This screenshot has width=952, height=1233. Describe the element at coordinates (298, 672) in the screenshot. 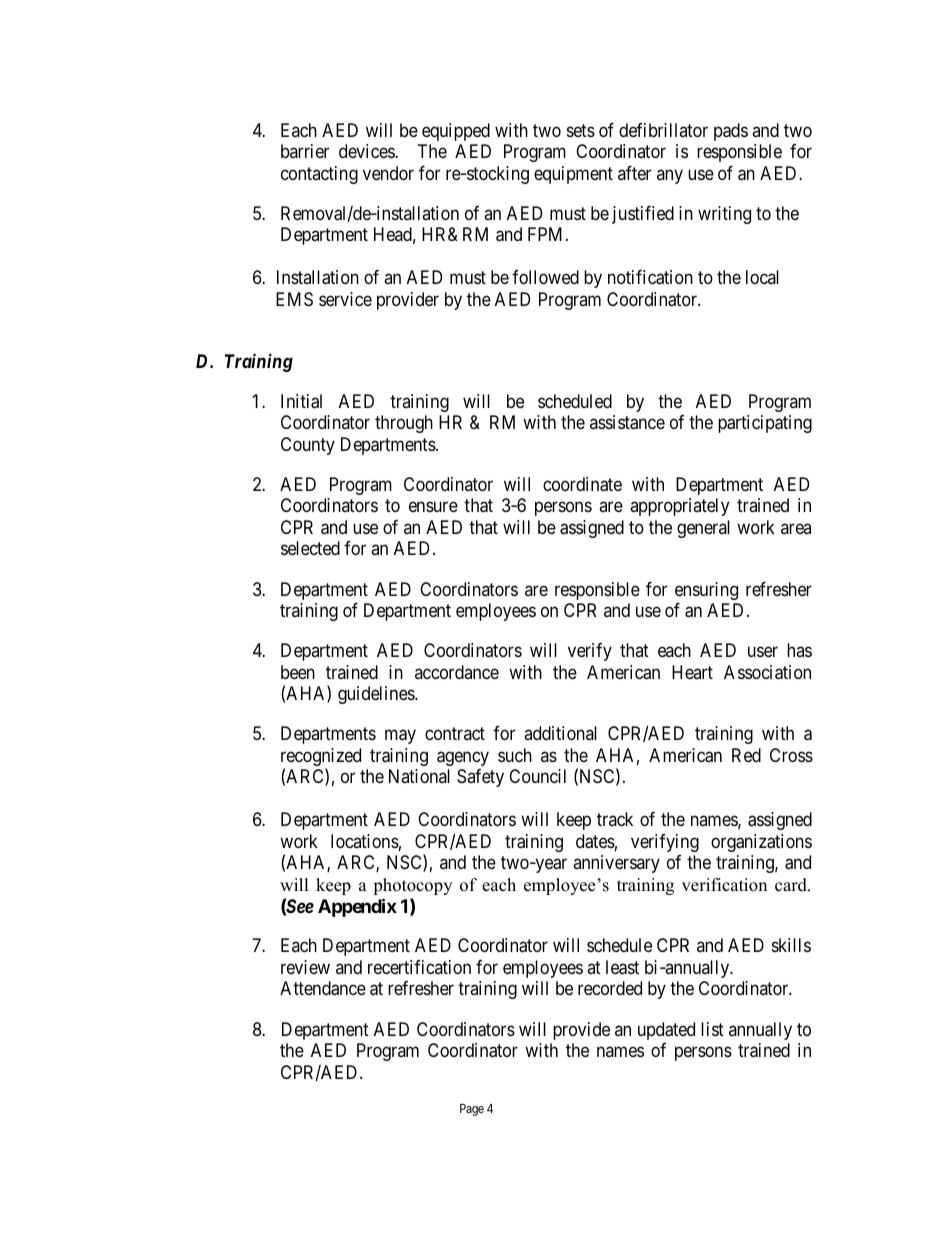

I see `been` at that location.
